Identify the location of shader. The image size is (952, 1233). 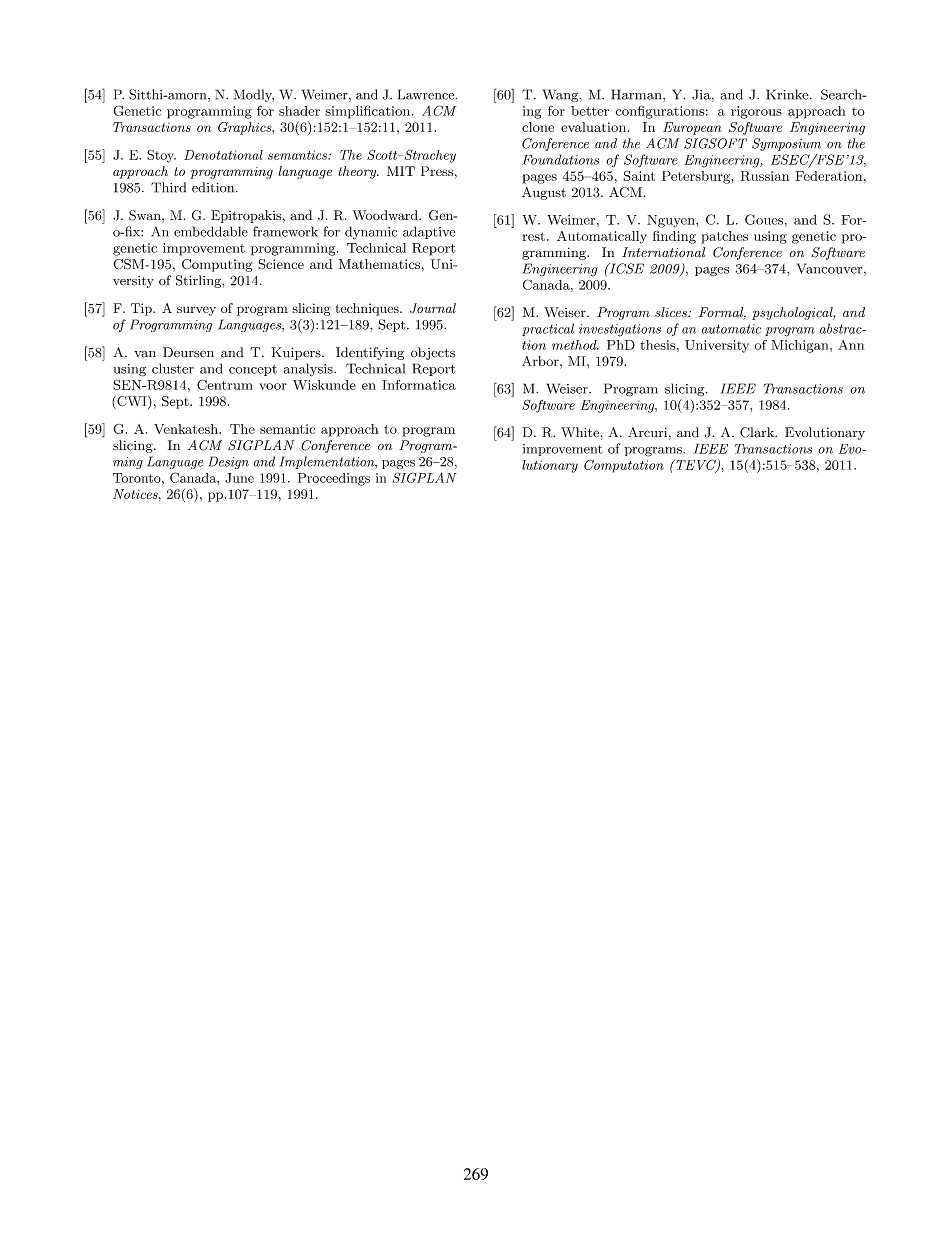
(299, 111).
